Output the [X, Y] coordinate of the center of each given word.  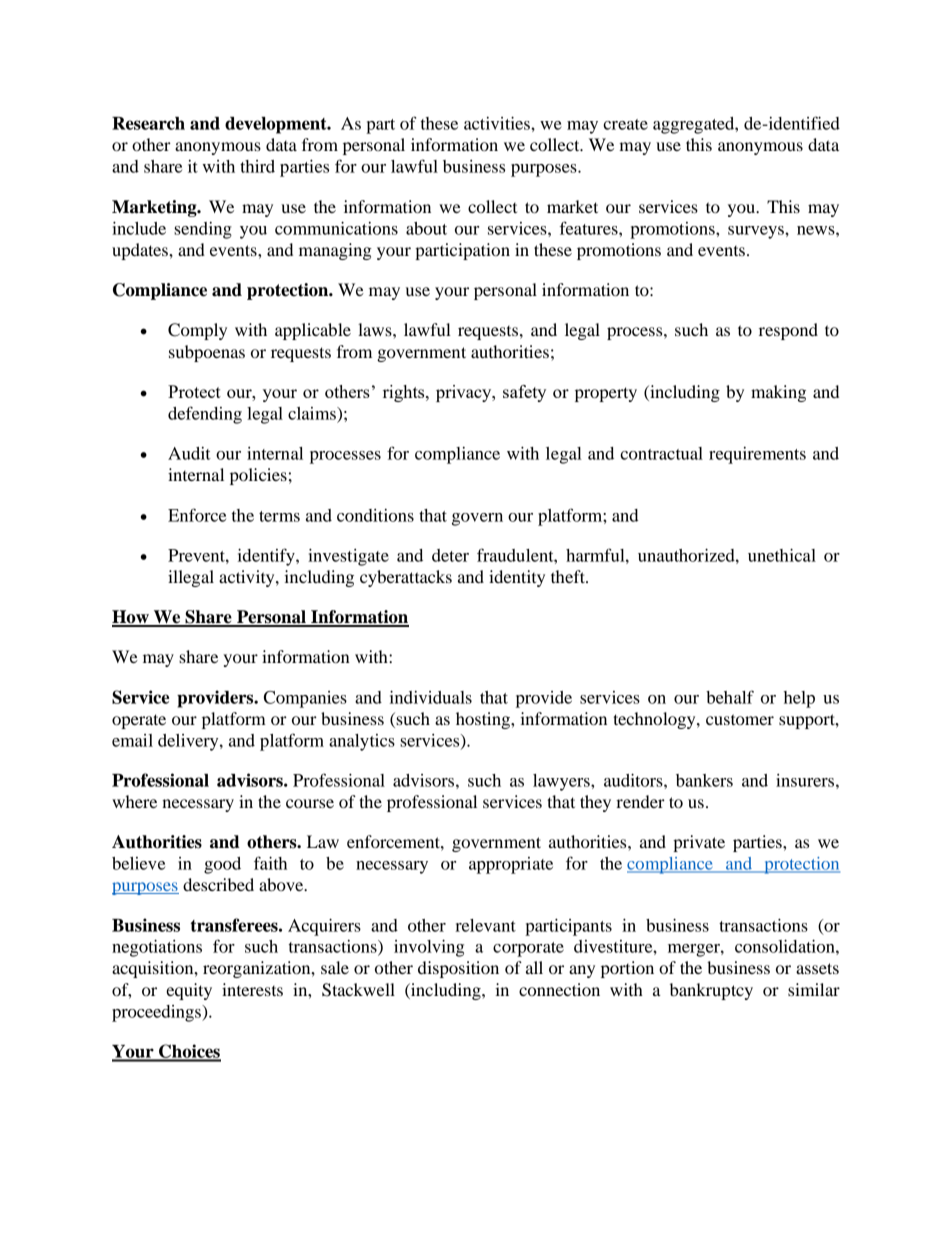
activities [498, 123]
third [257, 166]
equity [189, 991]
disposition [458, 969]
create [625, 124]
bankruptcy [711, 991]
